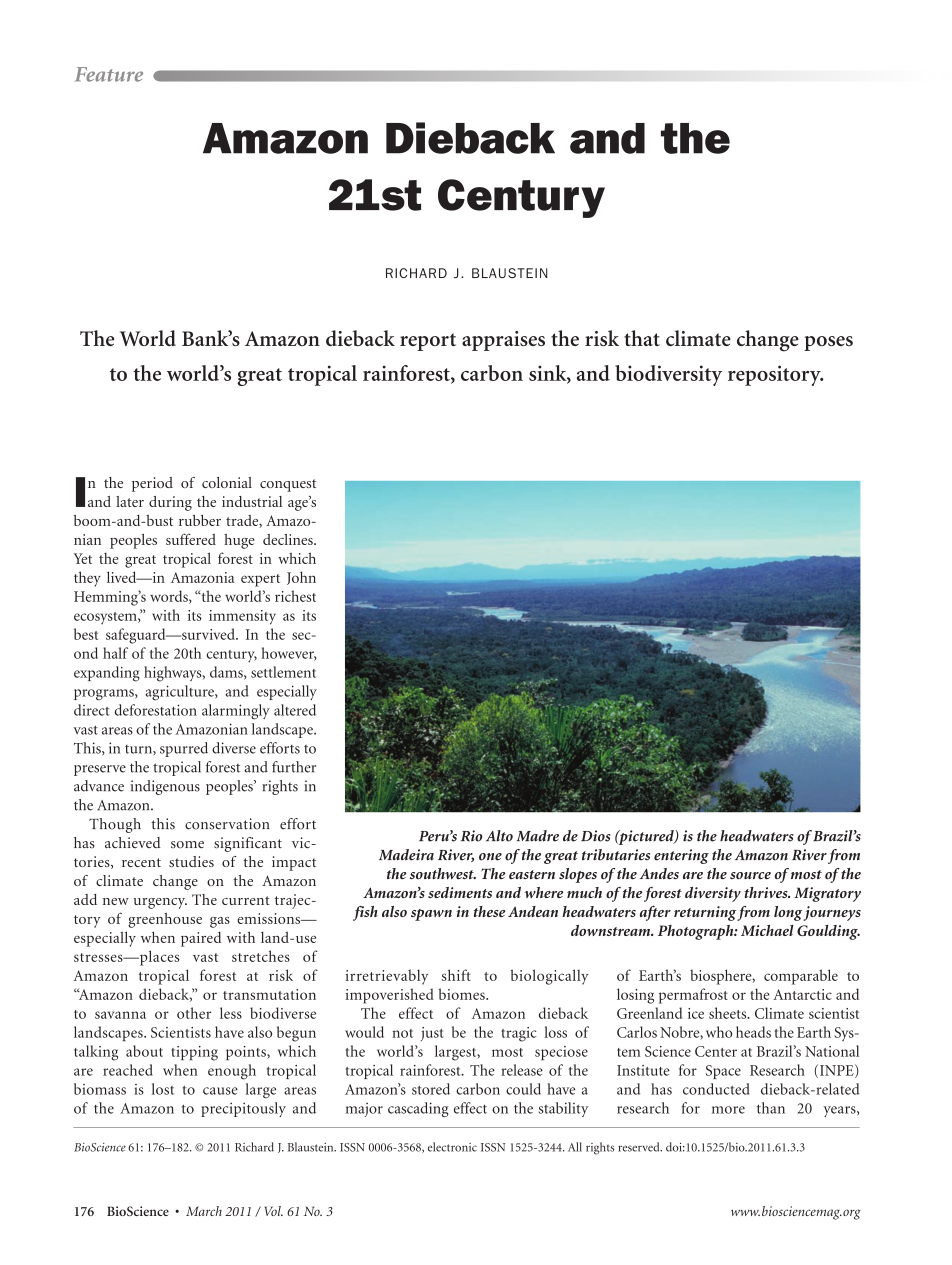  What do you see at coordinates (828, 343) in the screenshot?
I see `poses` at bounding box center [828, 343].
